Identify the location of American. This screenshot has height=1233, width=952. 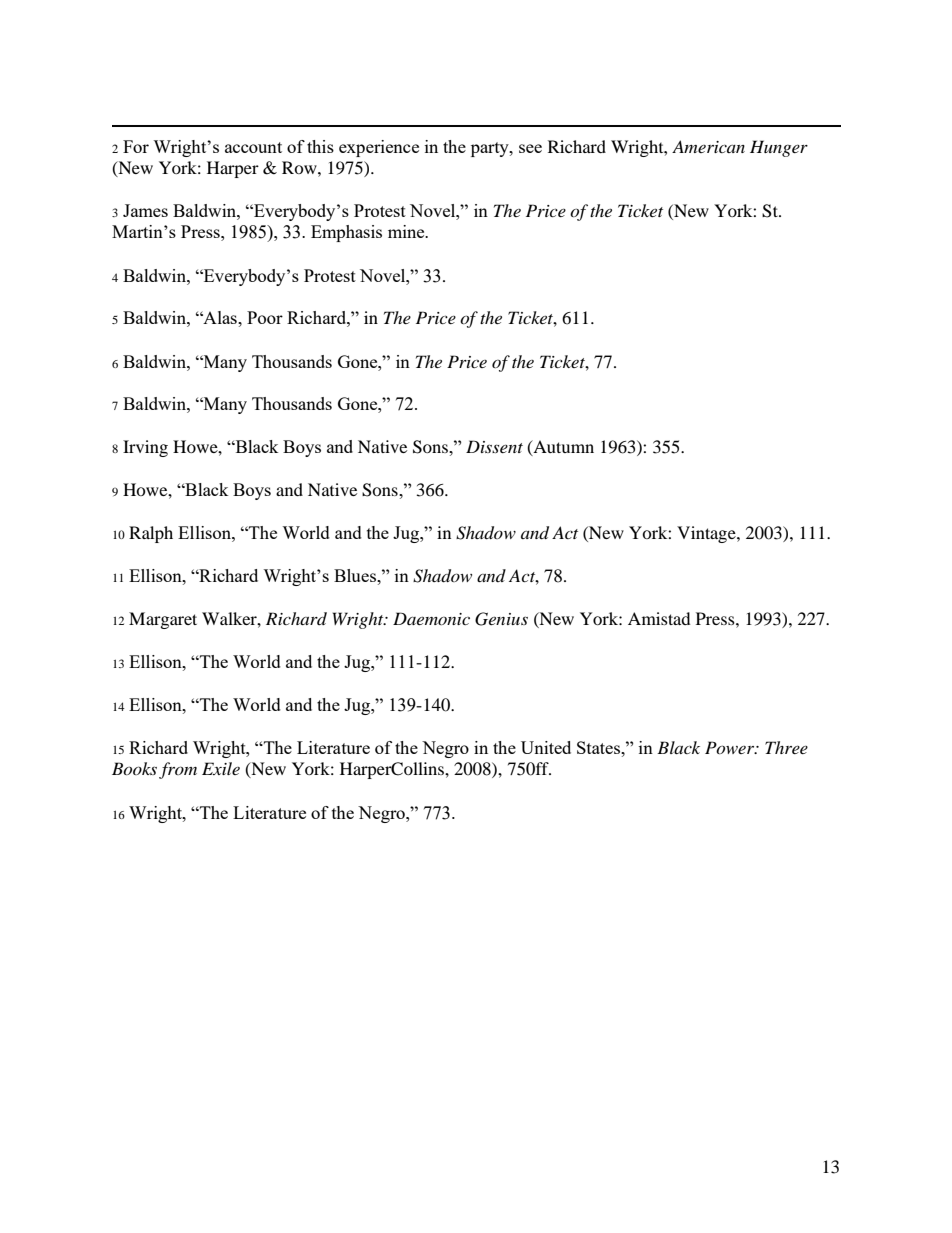
(708, 146).
